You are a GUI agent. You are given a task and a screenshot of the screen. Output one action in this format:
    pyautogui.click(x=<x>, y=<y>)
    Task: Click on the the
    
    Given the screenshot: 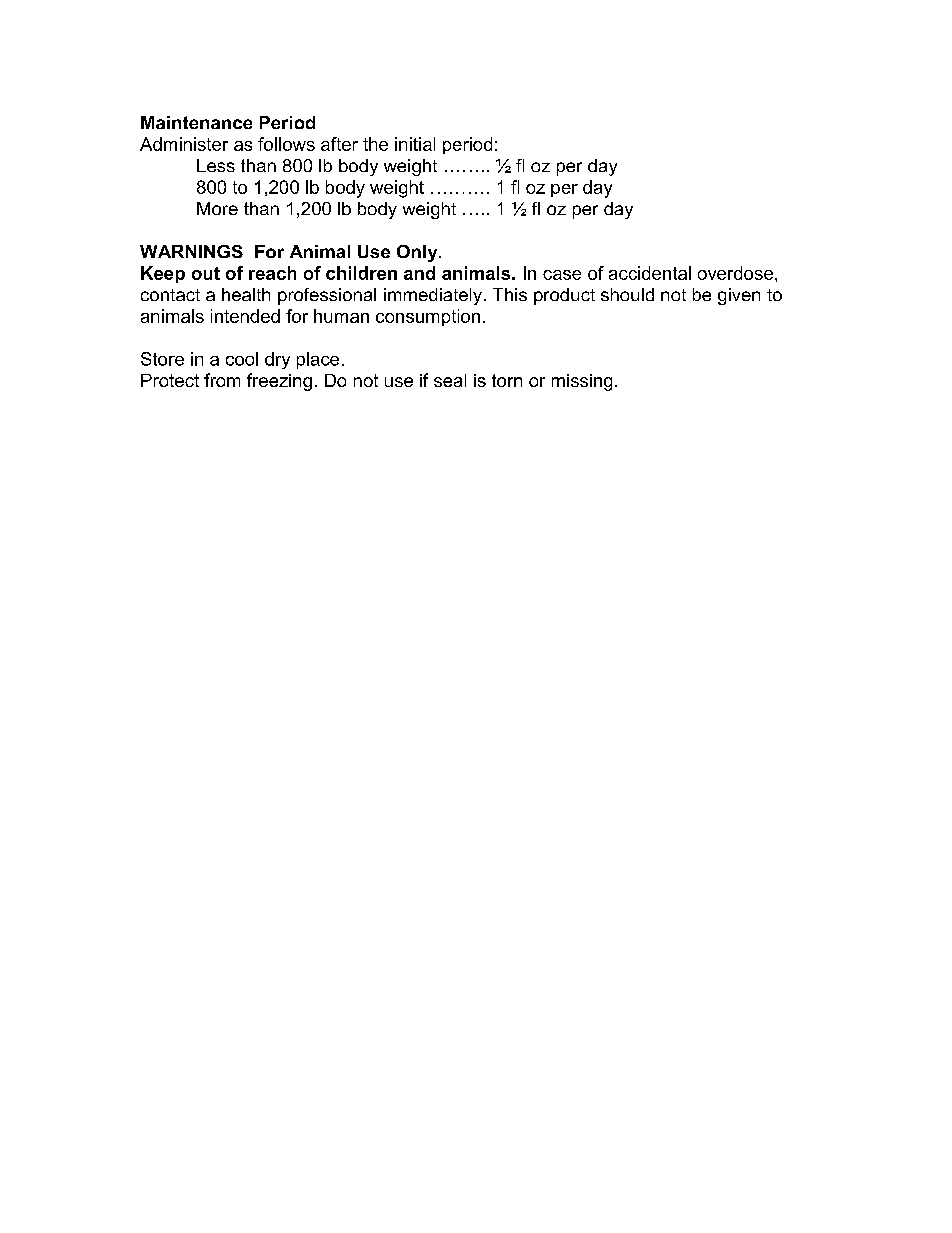 What is the action you would take?
    pyautogui.click(x=375, y=144)
